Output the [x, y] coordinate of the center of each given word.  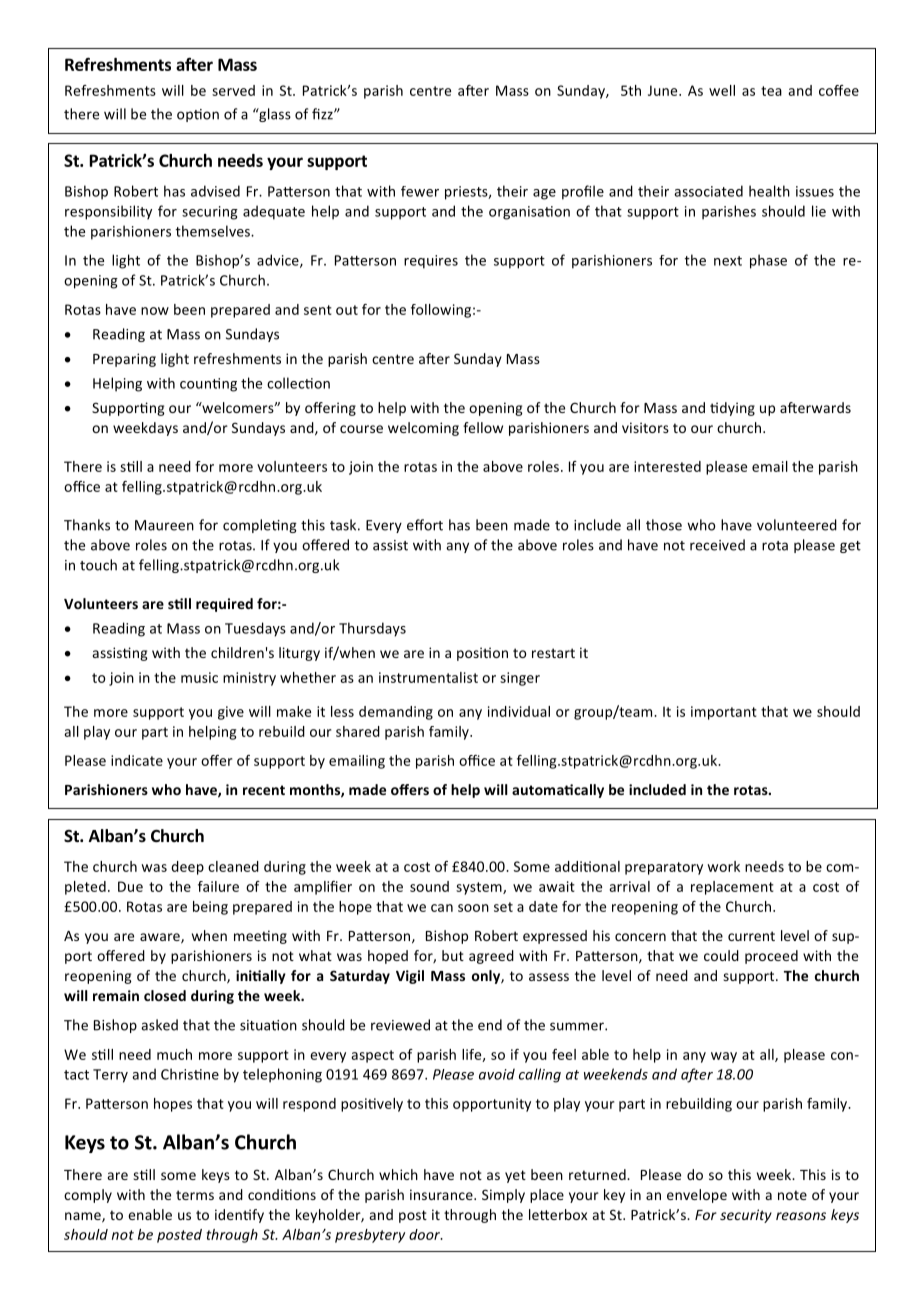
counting [208, 385]
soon [473, 908]
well [722, 90]
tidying [732, 409]
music [199, 677]
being [210, 908]
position [482, 654]
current [751, 936]
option [198, 115]
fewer [420, 191]
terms [195, 1195]
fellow [483, 427]
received [717, 545]
